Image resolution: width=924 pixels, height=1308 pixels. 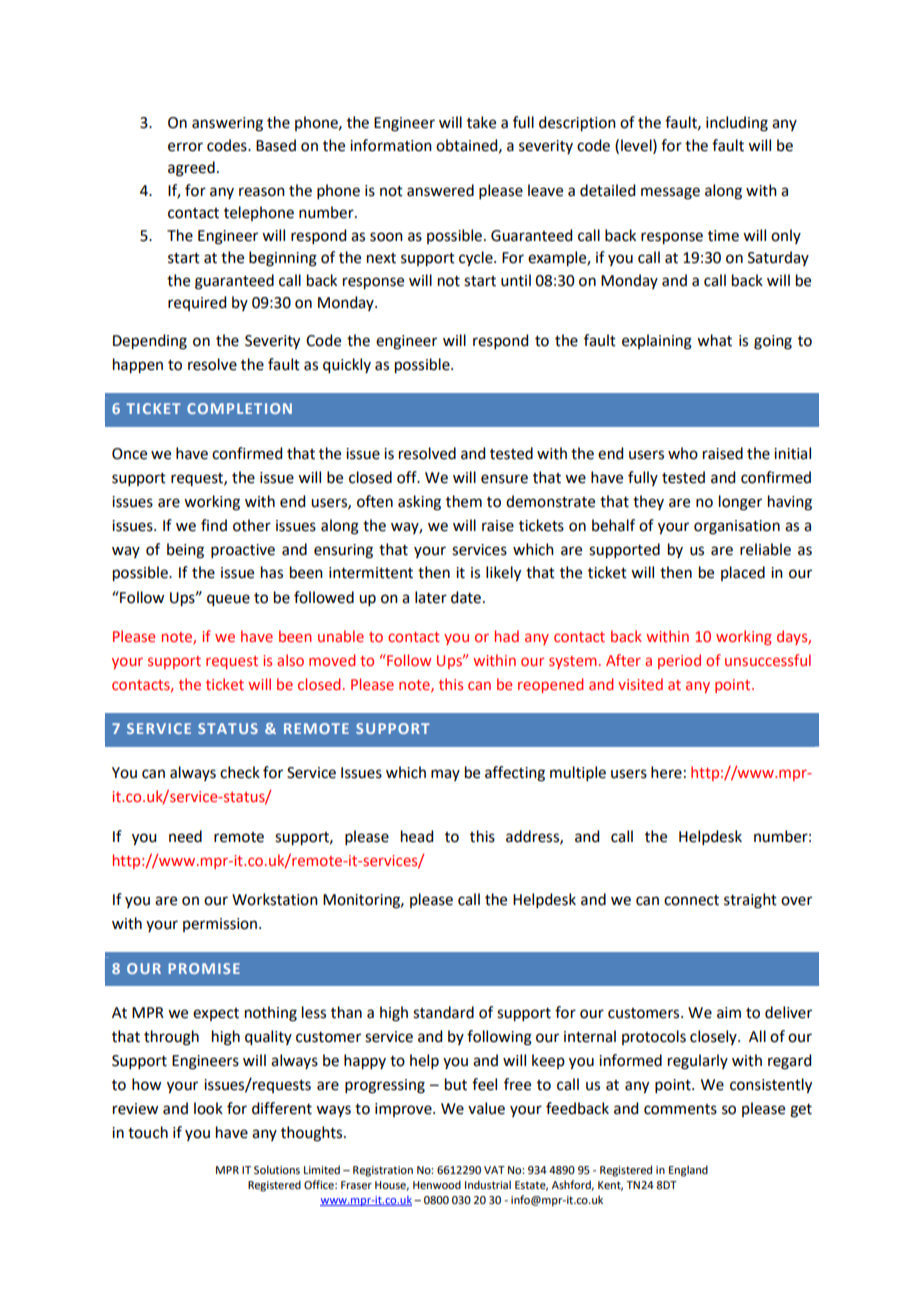 What do you see at coordinates (185, 836) in the screenshot?
I see `need` at bounding box center [185, 836].
